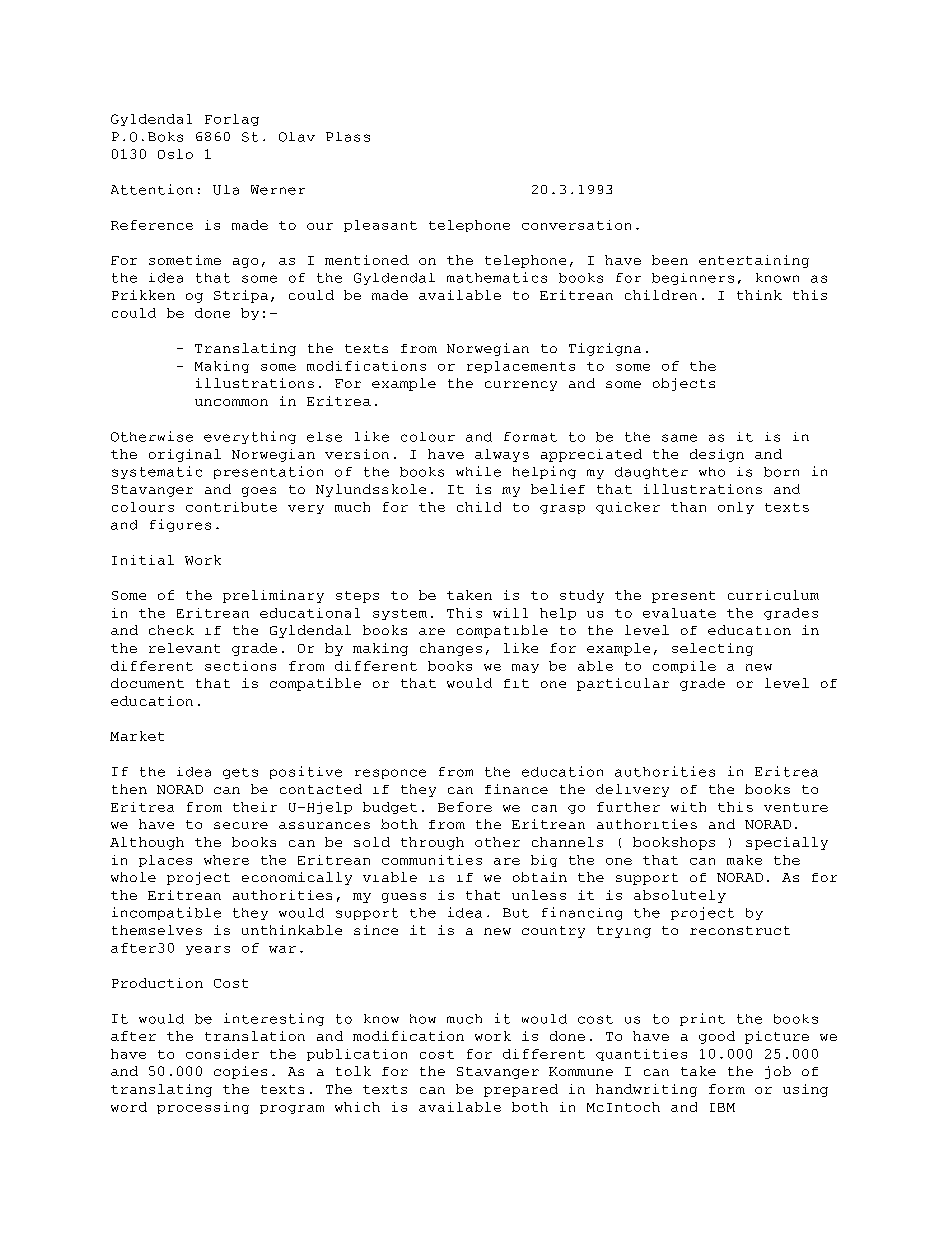 The height and width of the image is (1233, 952). I want to click on pleasant, so click(380, 226).
